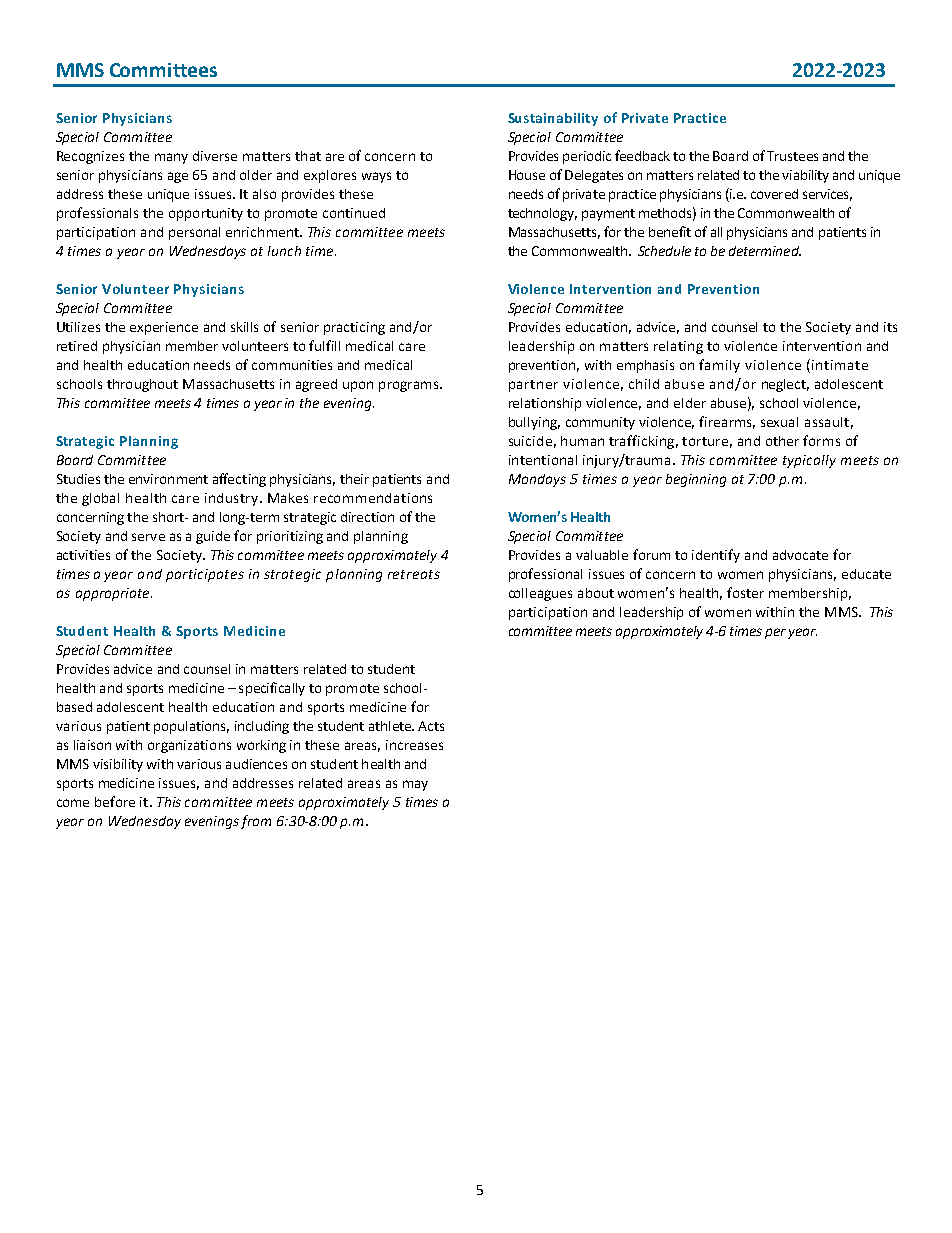  I want to click on appropriate, so click(114, 594).
